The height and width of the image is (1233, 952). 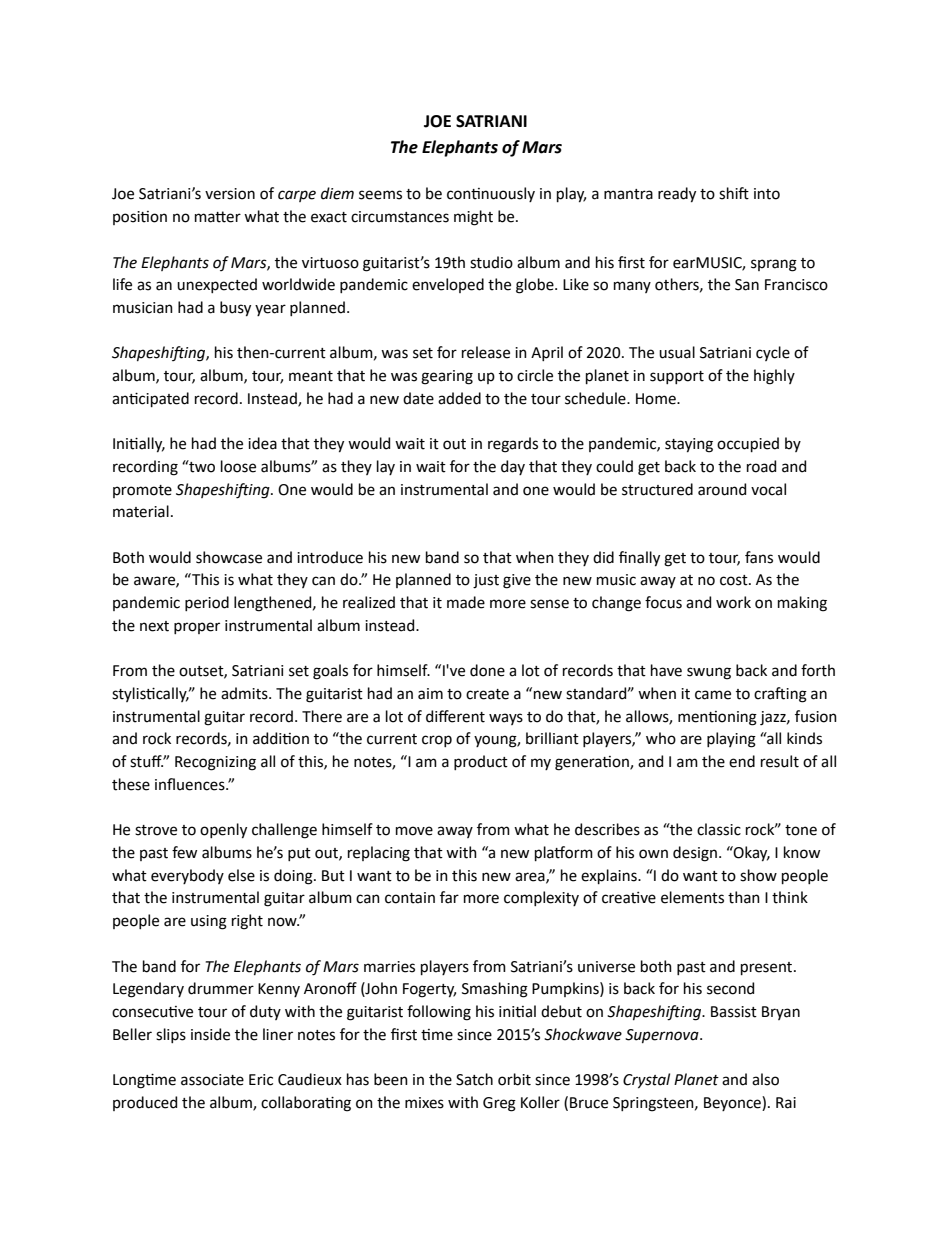 What do you see at coordinates (207, 603) in the image?
I see `period` at bounding box center [207, 603].
